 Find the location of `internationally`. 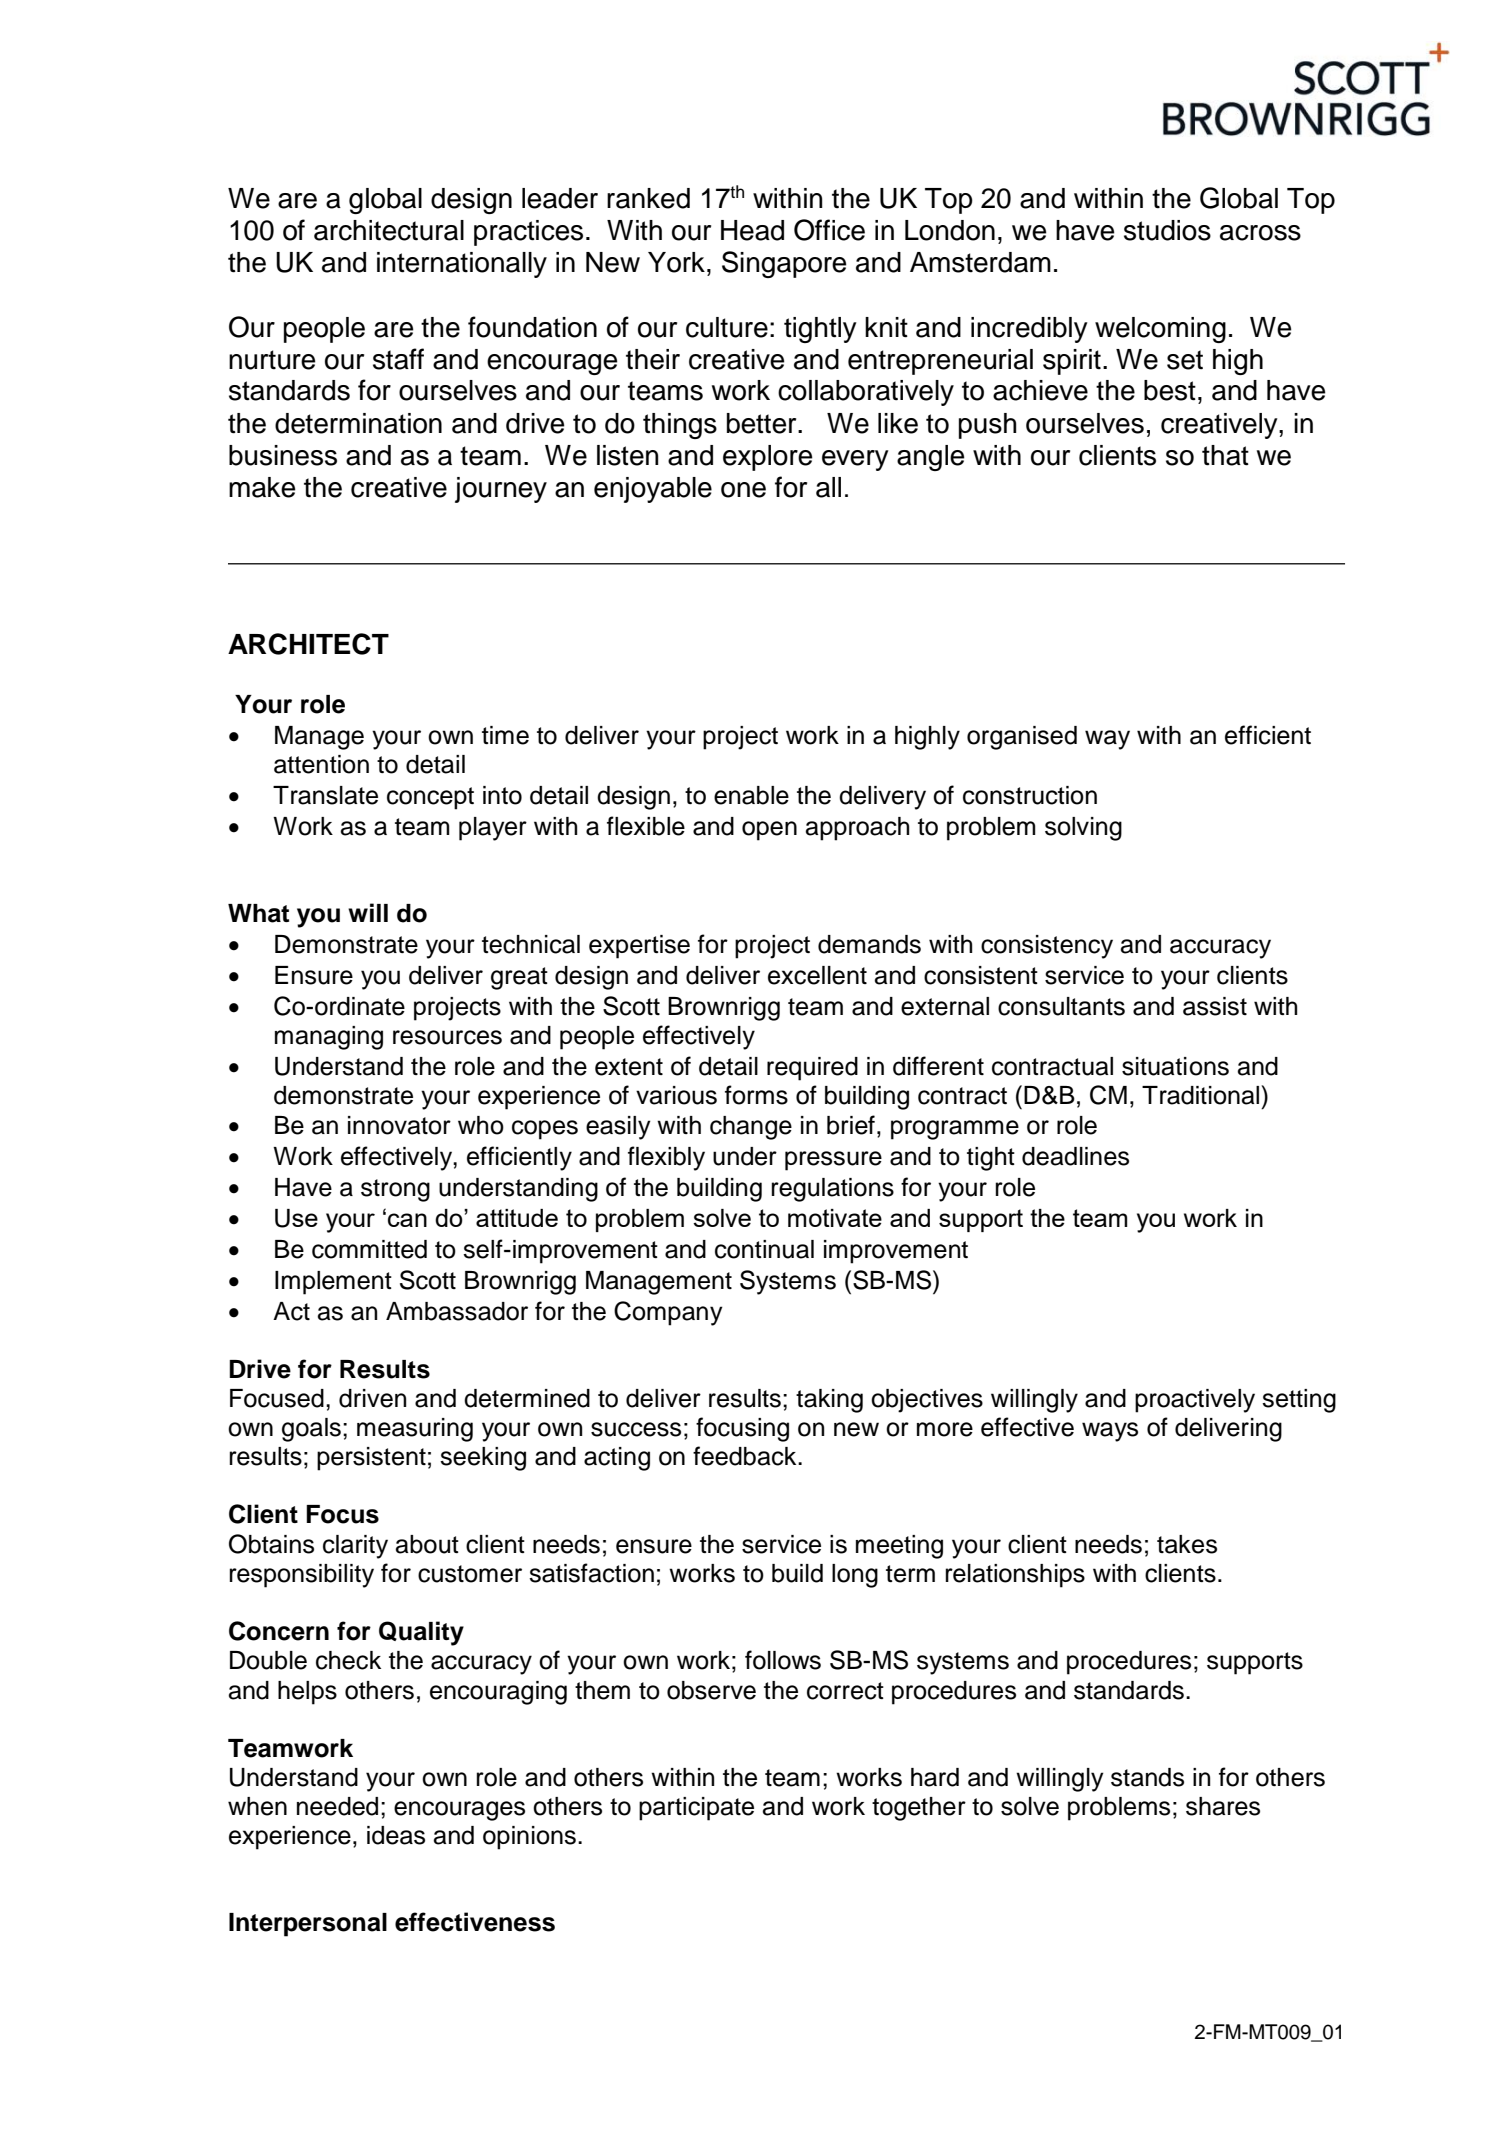

internationally is located at coordinates (462, 265).
